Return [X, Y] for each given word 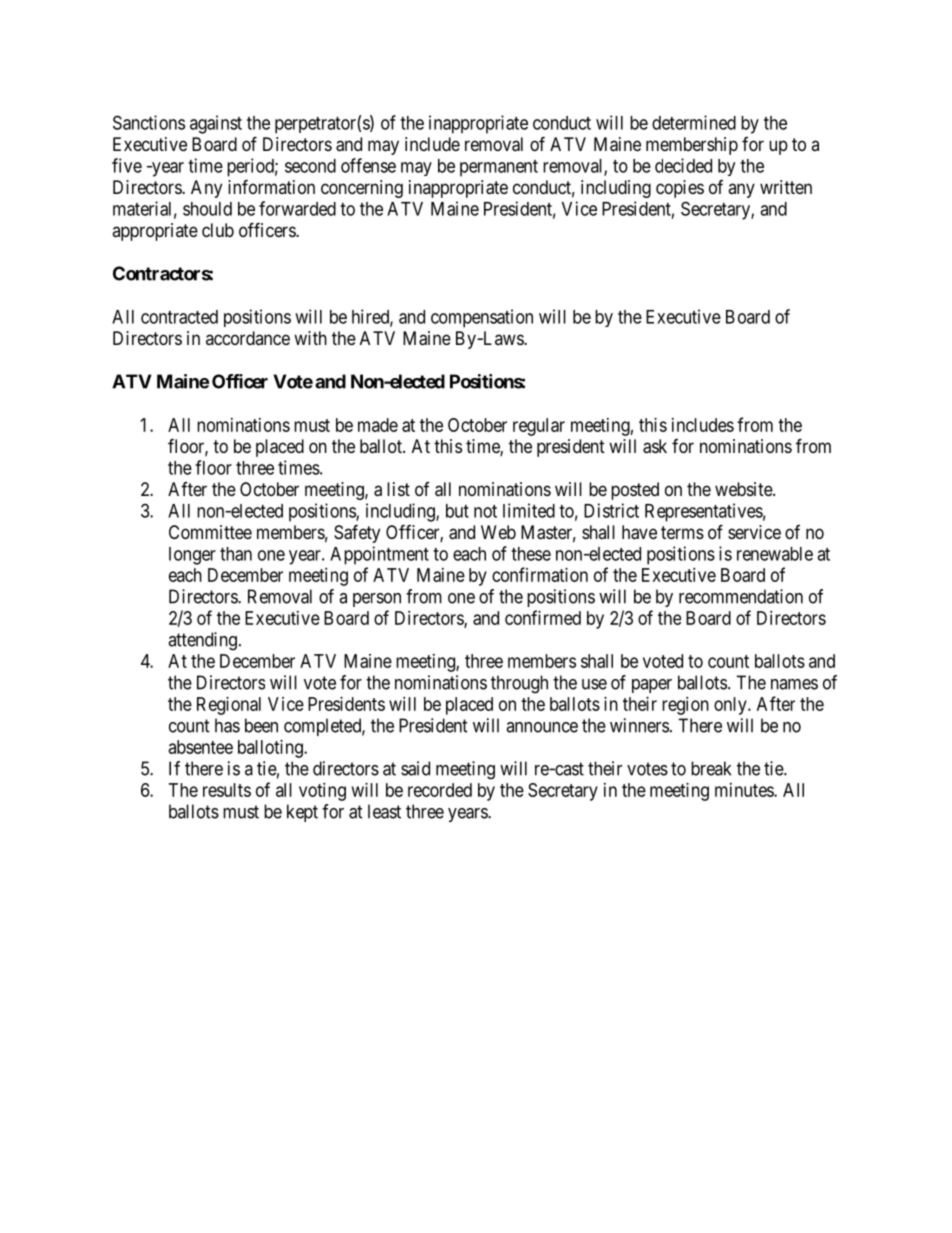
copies [680, 189]
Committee [210, 532]
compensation [482, 318]
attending [202, 641]
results [227, 790]
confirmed [543, 617]
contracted [179, 317]
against [216, 124]
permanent [499, 168]
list [398, 489]
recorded [440, 790]
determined [694, 122]
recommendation [741, 596]
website [744, 489]
